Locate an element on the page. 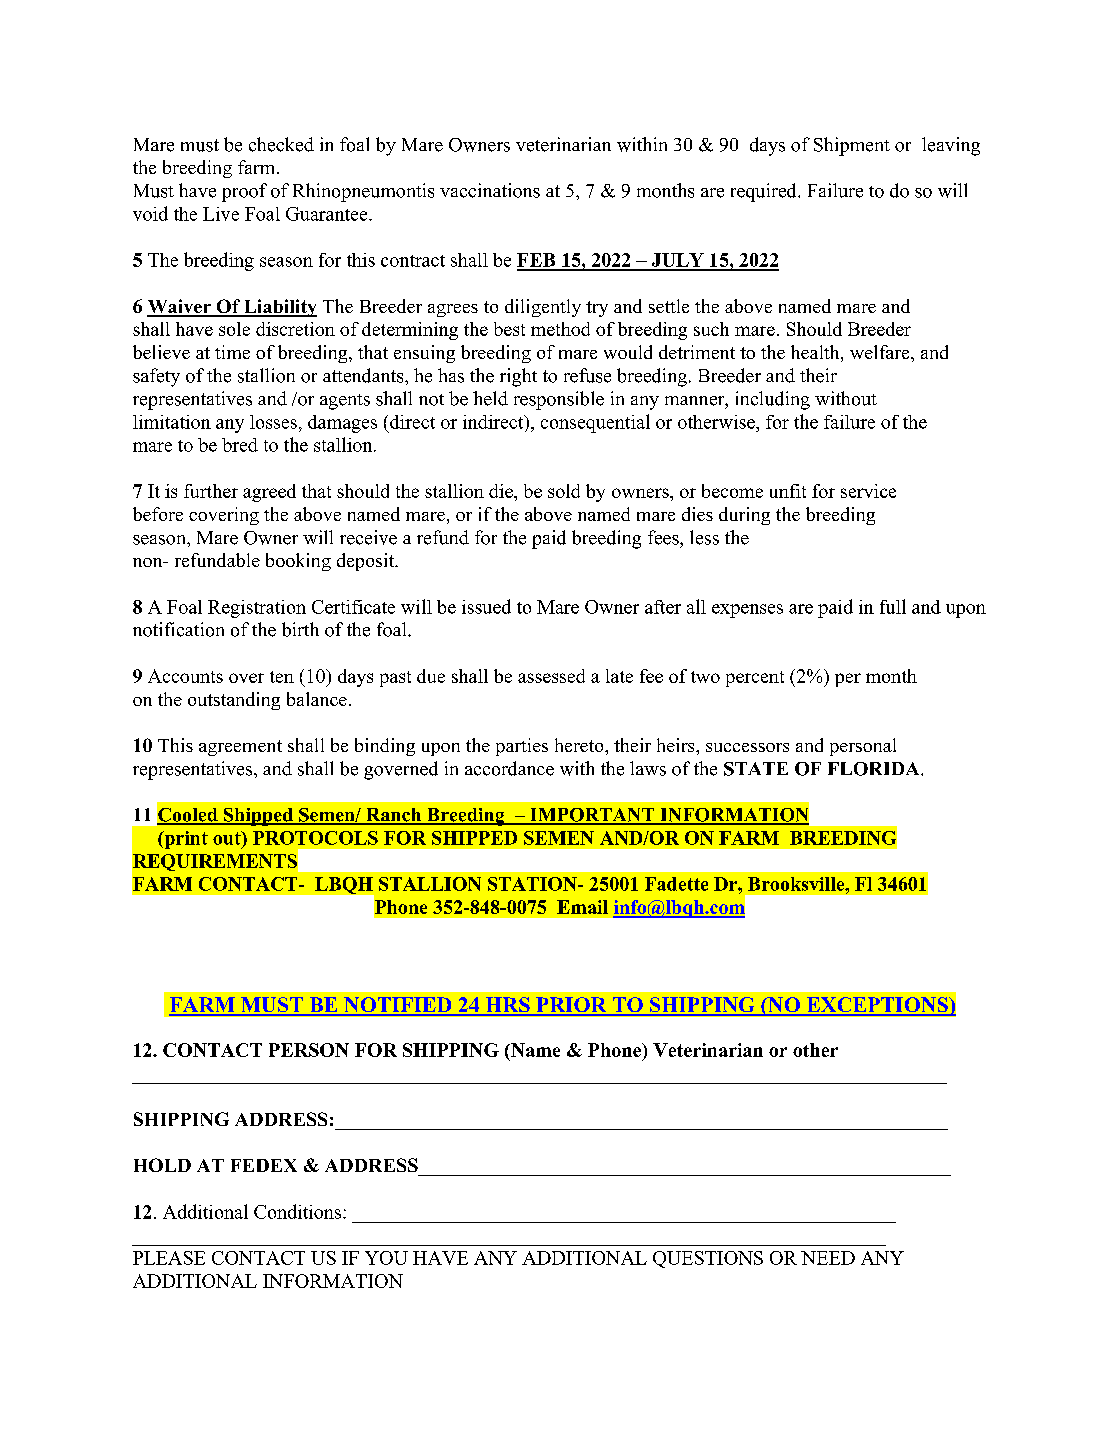 This document has height=1447, width=1118. Shipment is located at coordinates (852, 146).
